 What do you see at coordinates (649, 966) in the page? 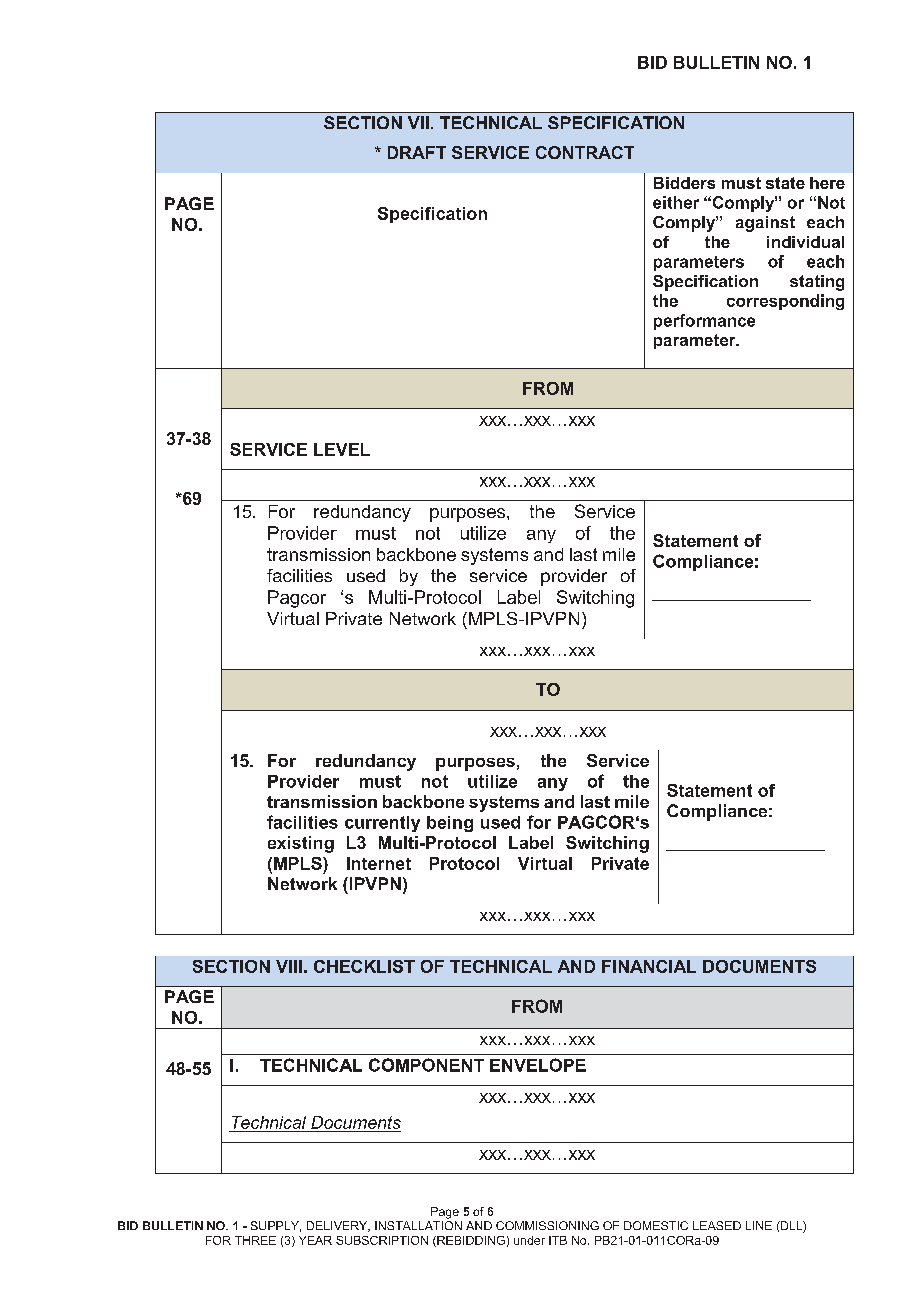
I see `FINANCIAL` at bounding box center [649, 966].
